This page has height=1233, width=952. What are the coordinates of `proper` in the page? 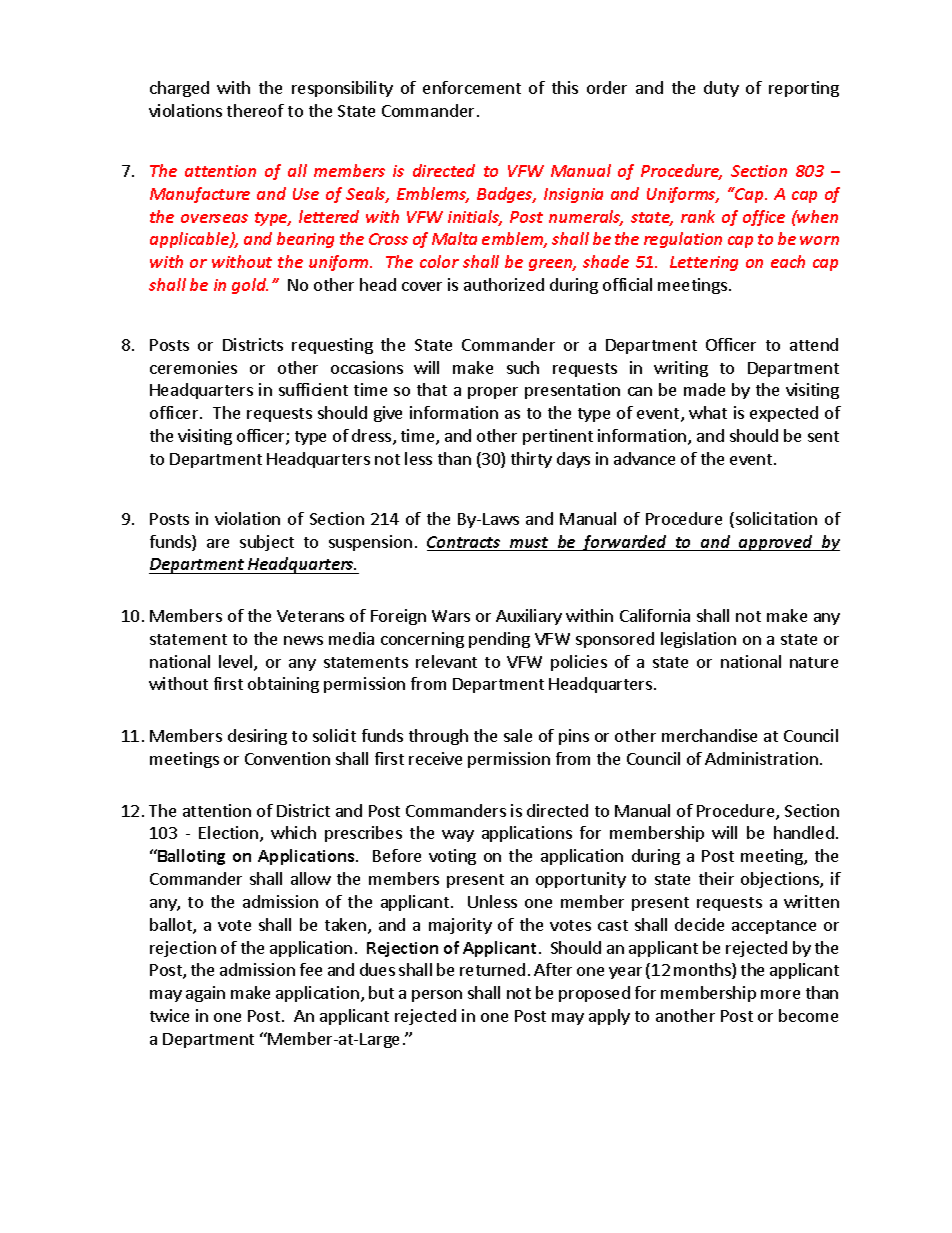 It's located at (493, 393).
